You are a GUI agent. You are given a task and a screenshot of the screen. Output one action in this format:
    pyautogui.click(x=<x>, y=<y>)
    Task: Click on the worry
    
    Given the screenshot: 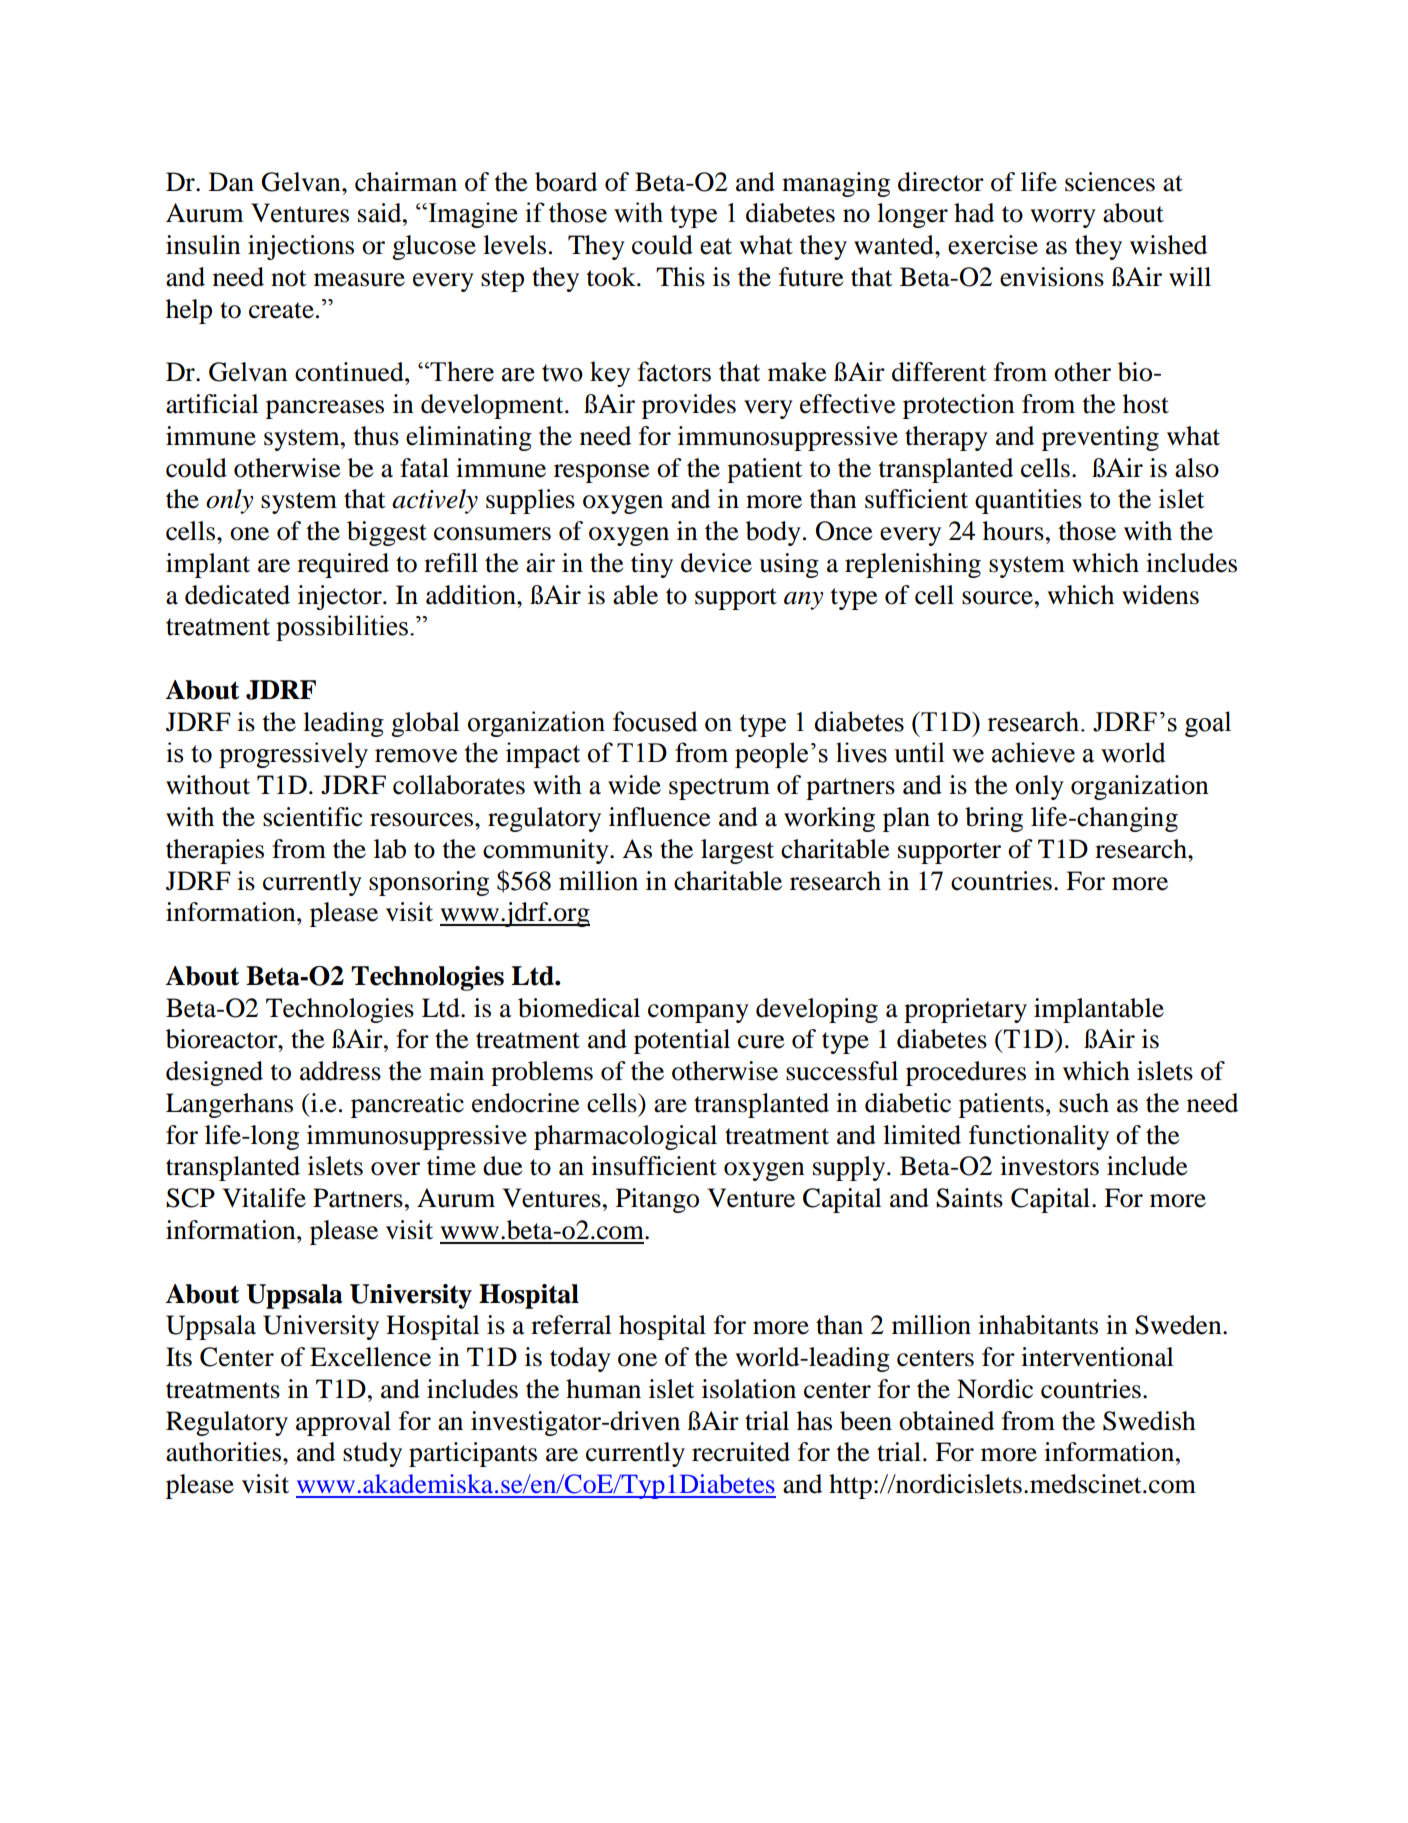 What is the action you would take?
    pyautogui.click(x=1063, y=218)
